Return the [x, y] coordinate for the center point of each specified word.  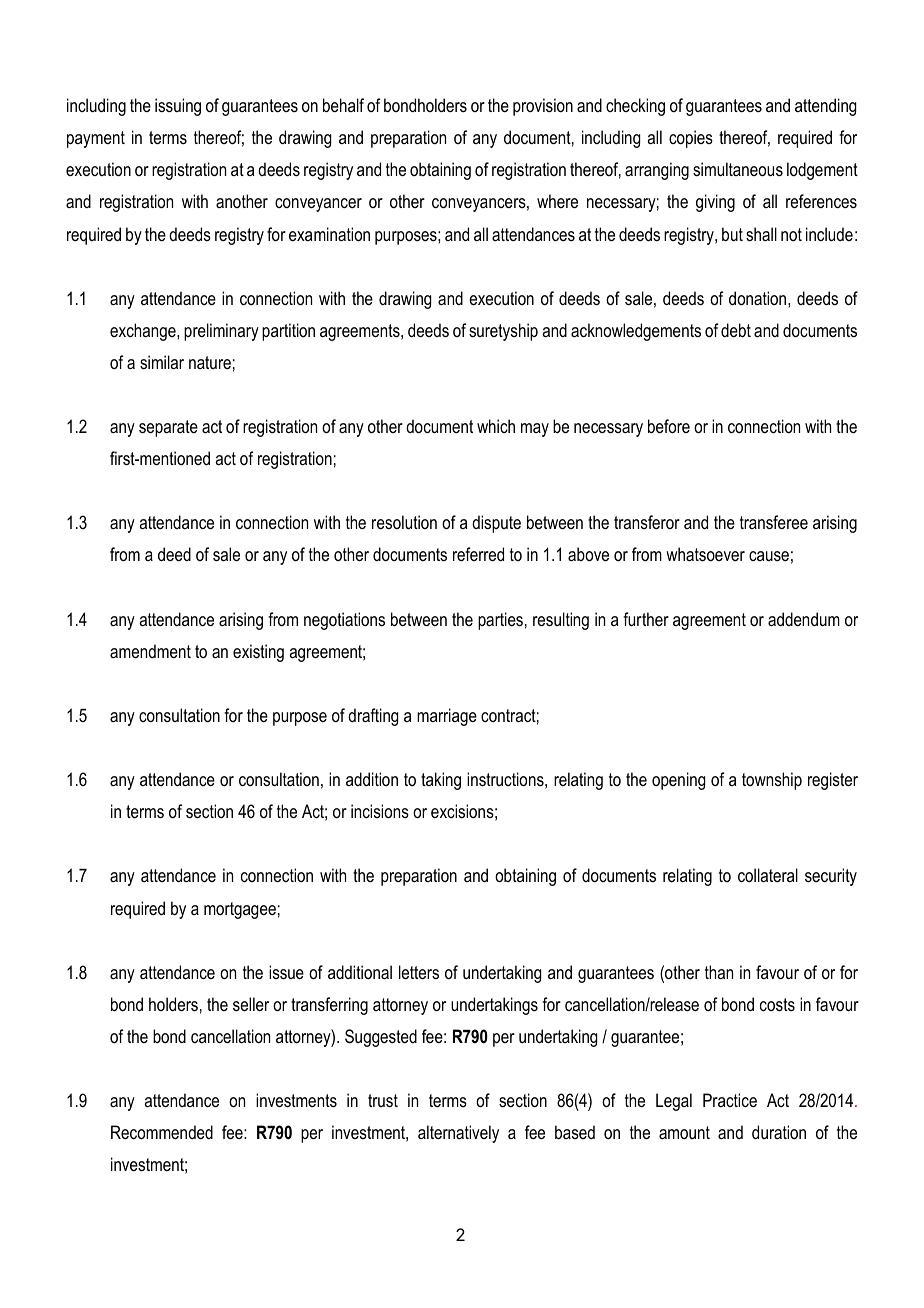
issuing [178, 107]
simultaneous [738, 169]
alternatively [458, 1134]
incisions [380, 811]
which [496, 426]
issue [286, 972]
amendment [150, 651]
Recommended [162, 1132]
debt [736, 330]
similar [162, 362]
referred [478, 554]
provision [543, 107]
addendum [804, 619]
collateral [768, 875]
